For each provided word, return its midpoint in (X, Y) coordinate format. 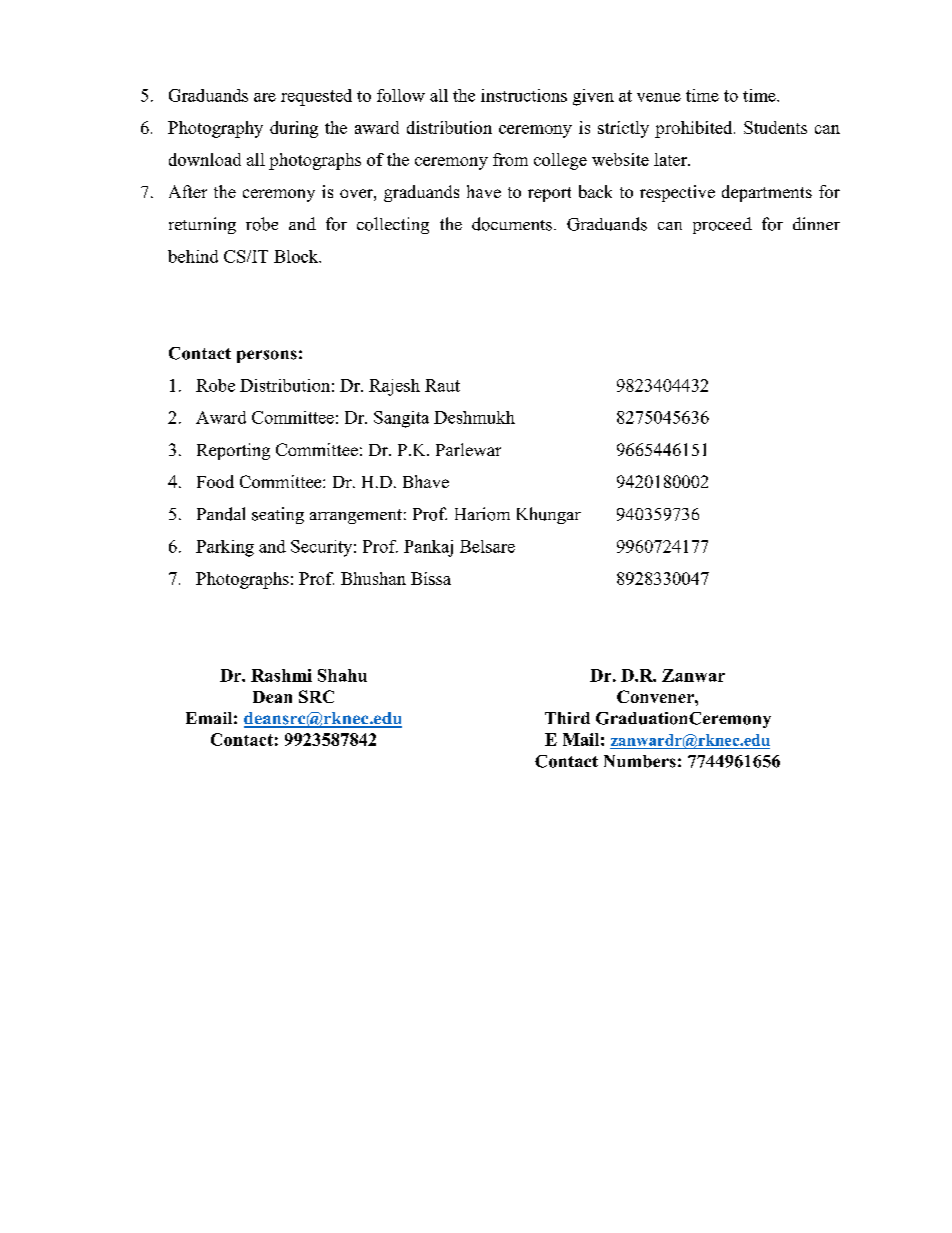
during (294, 129)
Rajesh (394, 387)
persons (267, 356)
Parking (225, 548)
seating (278, 515)
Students (775, 127)
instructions (524, 95)
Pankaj (428, 548)
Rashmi (281, 675)
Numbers (640, 761)
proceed (722, 225)
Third (567, 718)
